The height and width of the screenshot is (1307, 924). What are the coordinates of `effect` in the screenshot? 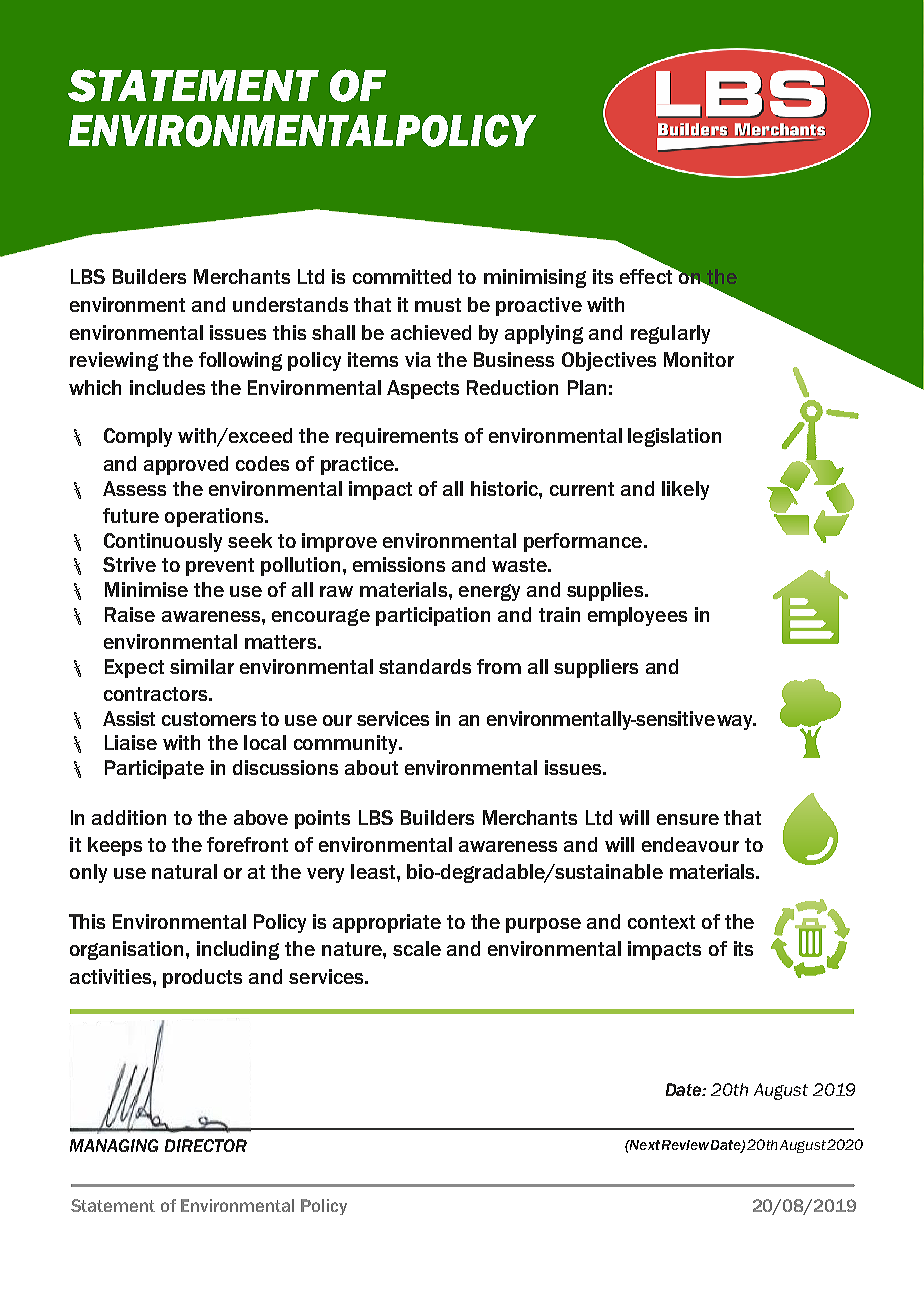 It's located at (647, 275).
